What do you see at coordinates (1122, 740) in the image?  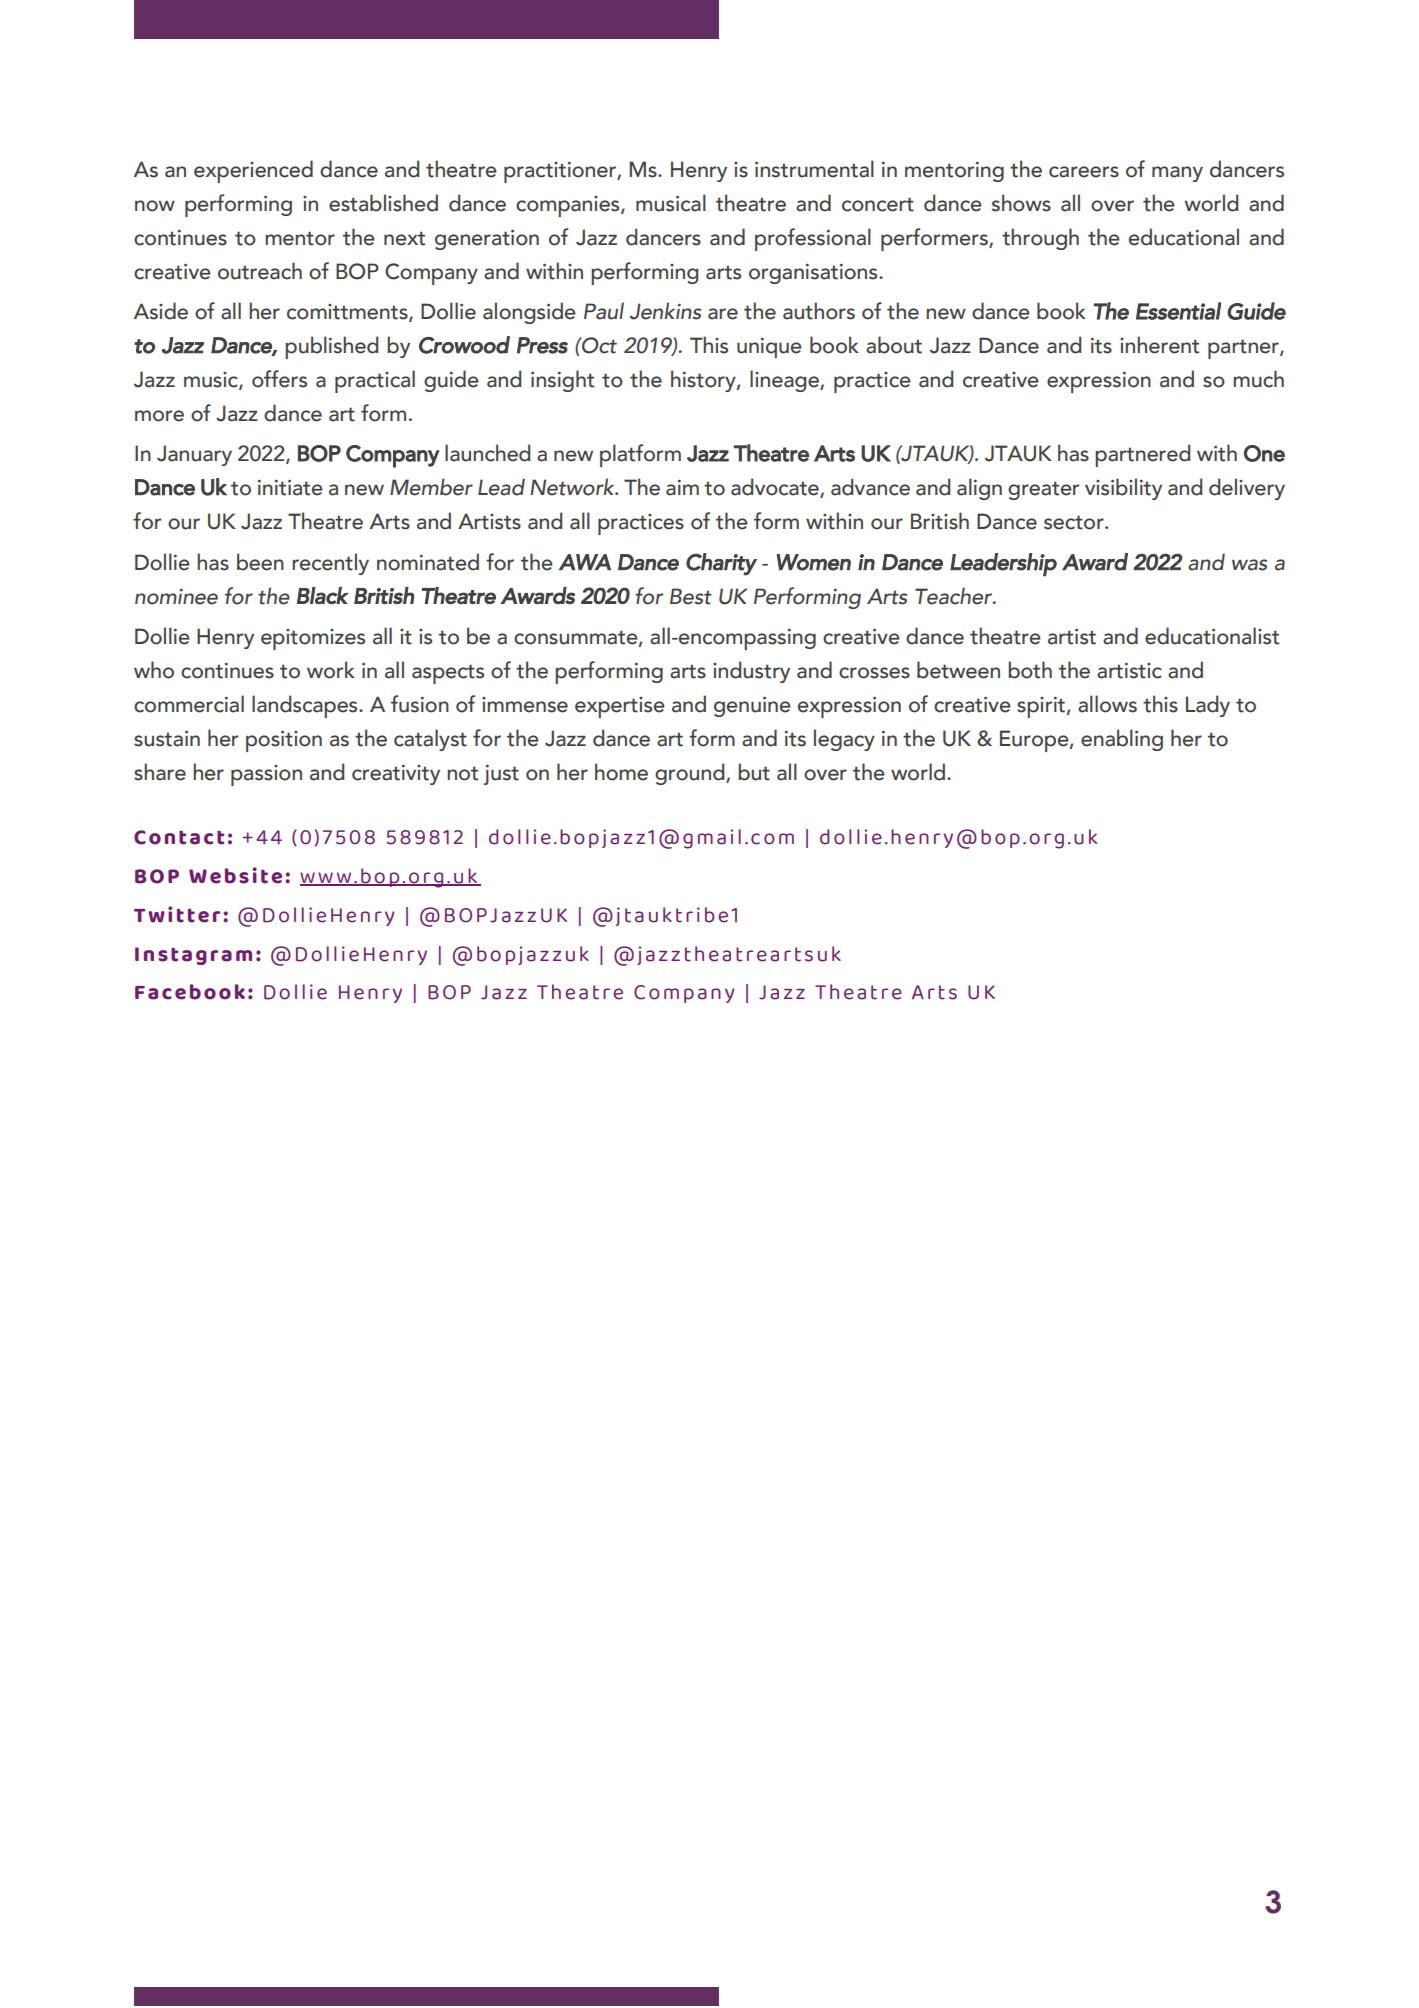 I see `enabling` at bounding box center [1122, 740].
